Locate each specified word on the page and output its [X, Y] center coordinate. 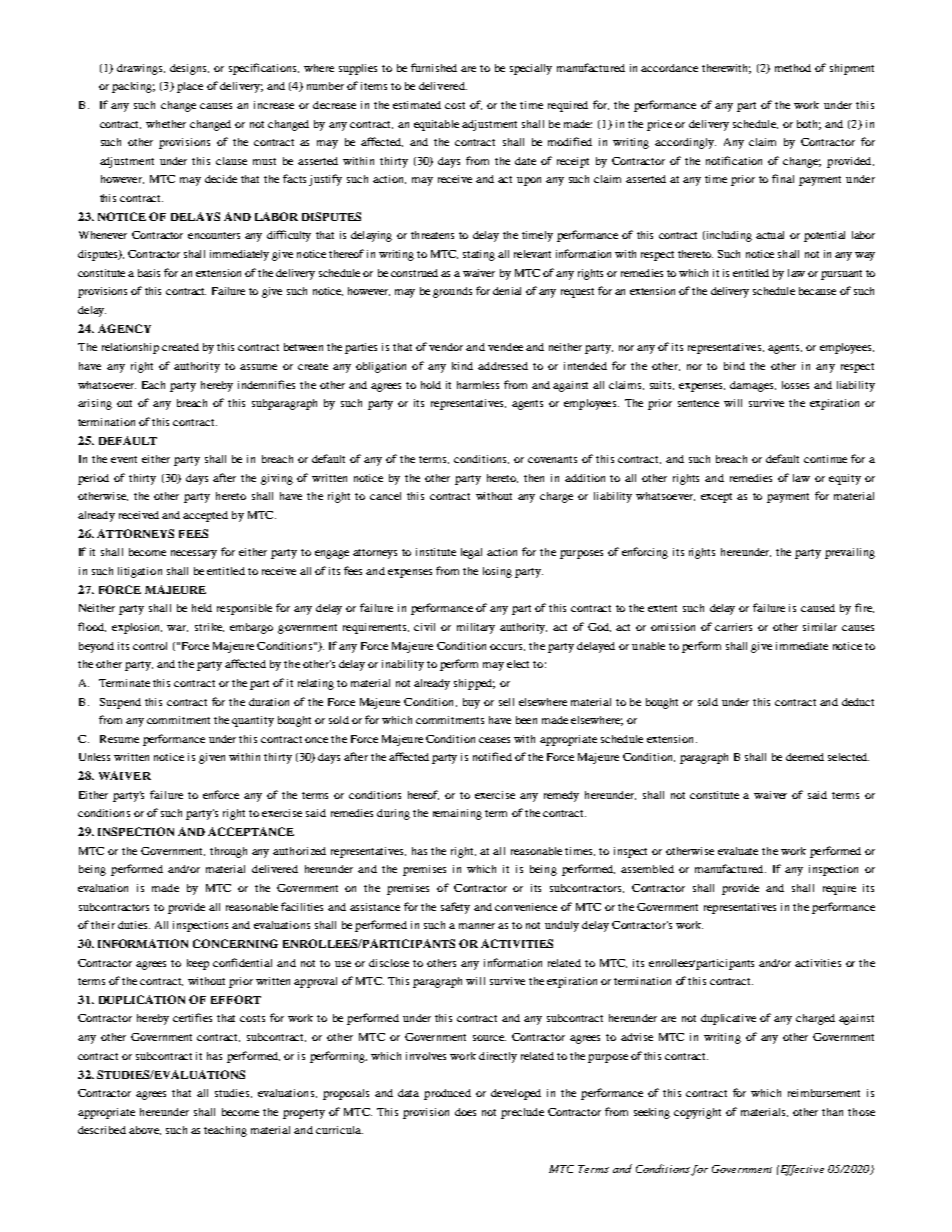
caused [818, 608]
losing [497, 572]
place [190, 87]
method [793, 68]
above [145, 1130]
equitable [436, 125]
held [202, 608]
